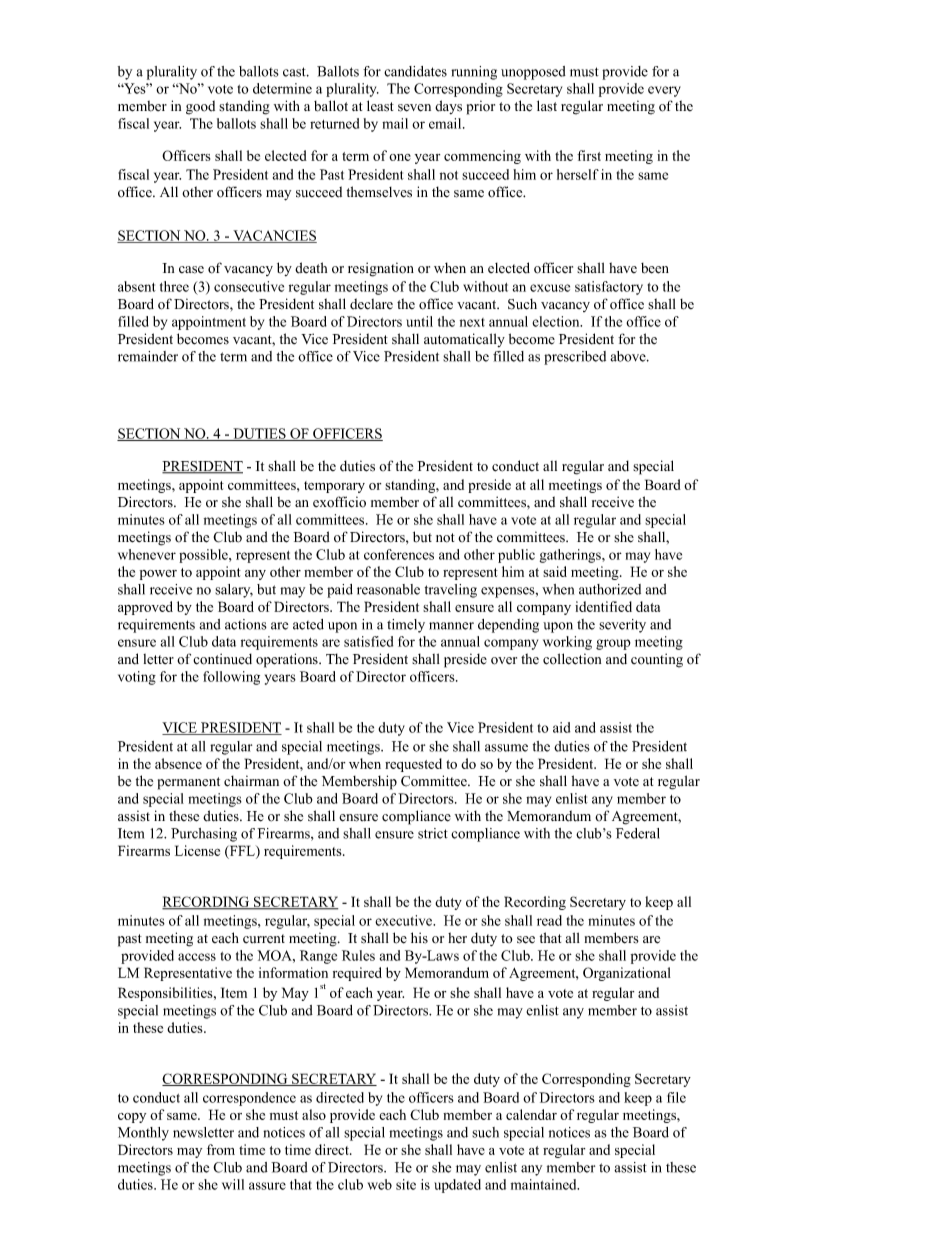 The image size is (952, 1233). I want to click on good, so click(200, 107).
